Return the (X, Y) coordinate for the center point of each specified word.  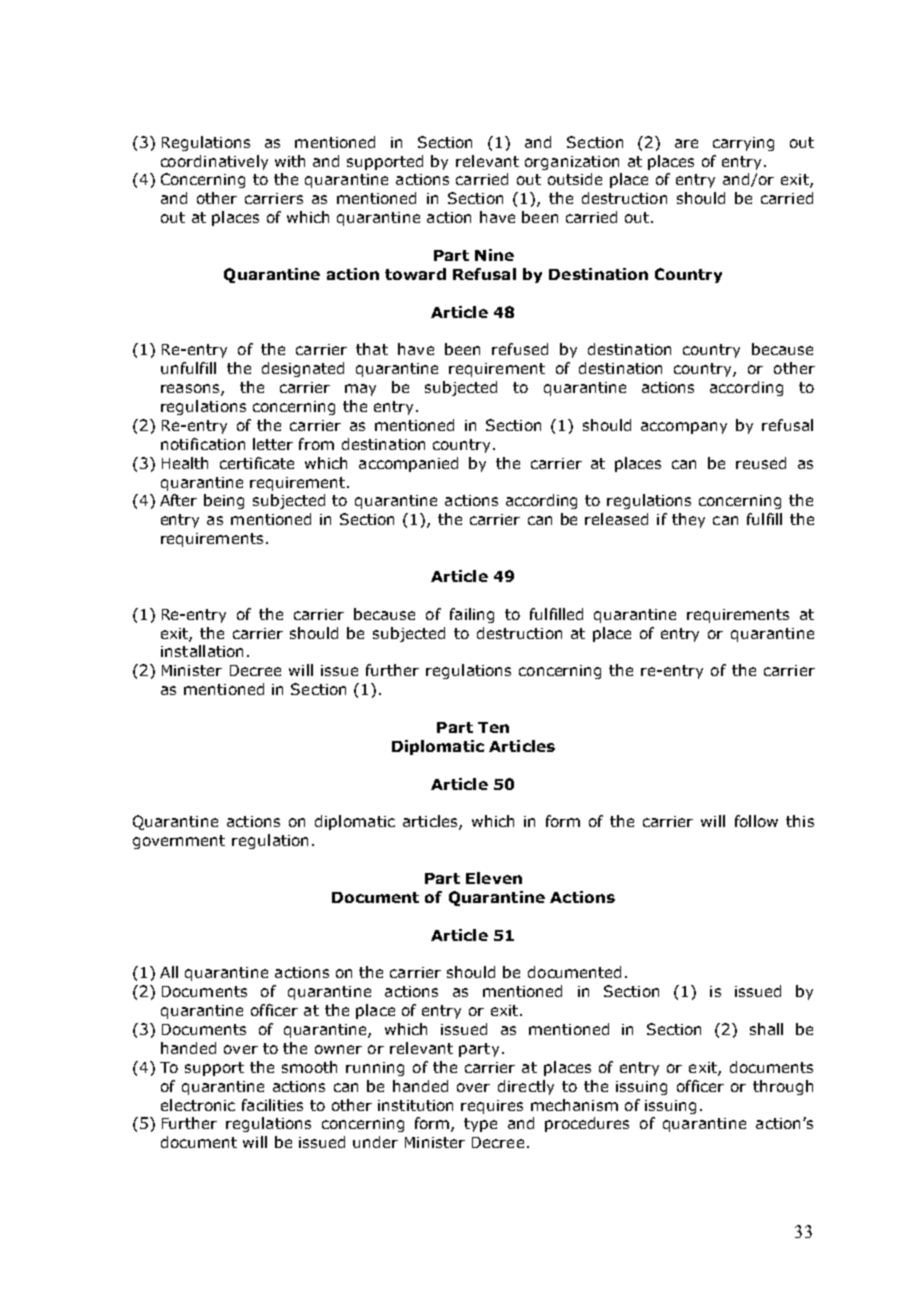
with (290, 161)
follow (756, 821)
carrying (743, 144)
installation (202, 651)
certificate (257, 463)
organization (572, 163)
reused (761, 463)
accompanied (408, 464)
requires (492, 1107)
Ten (493, 727)
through (783, 1087)
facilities (272, 1105)
